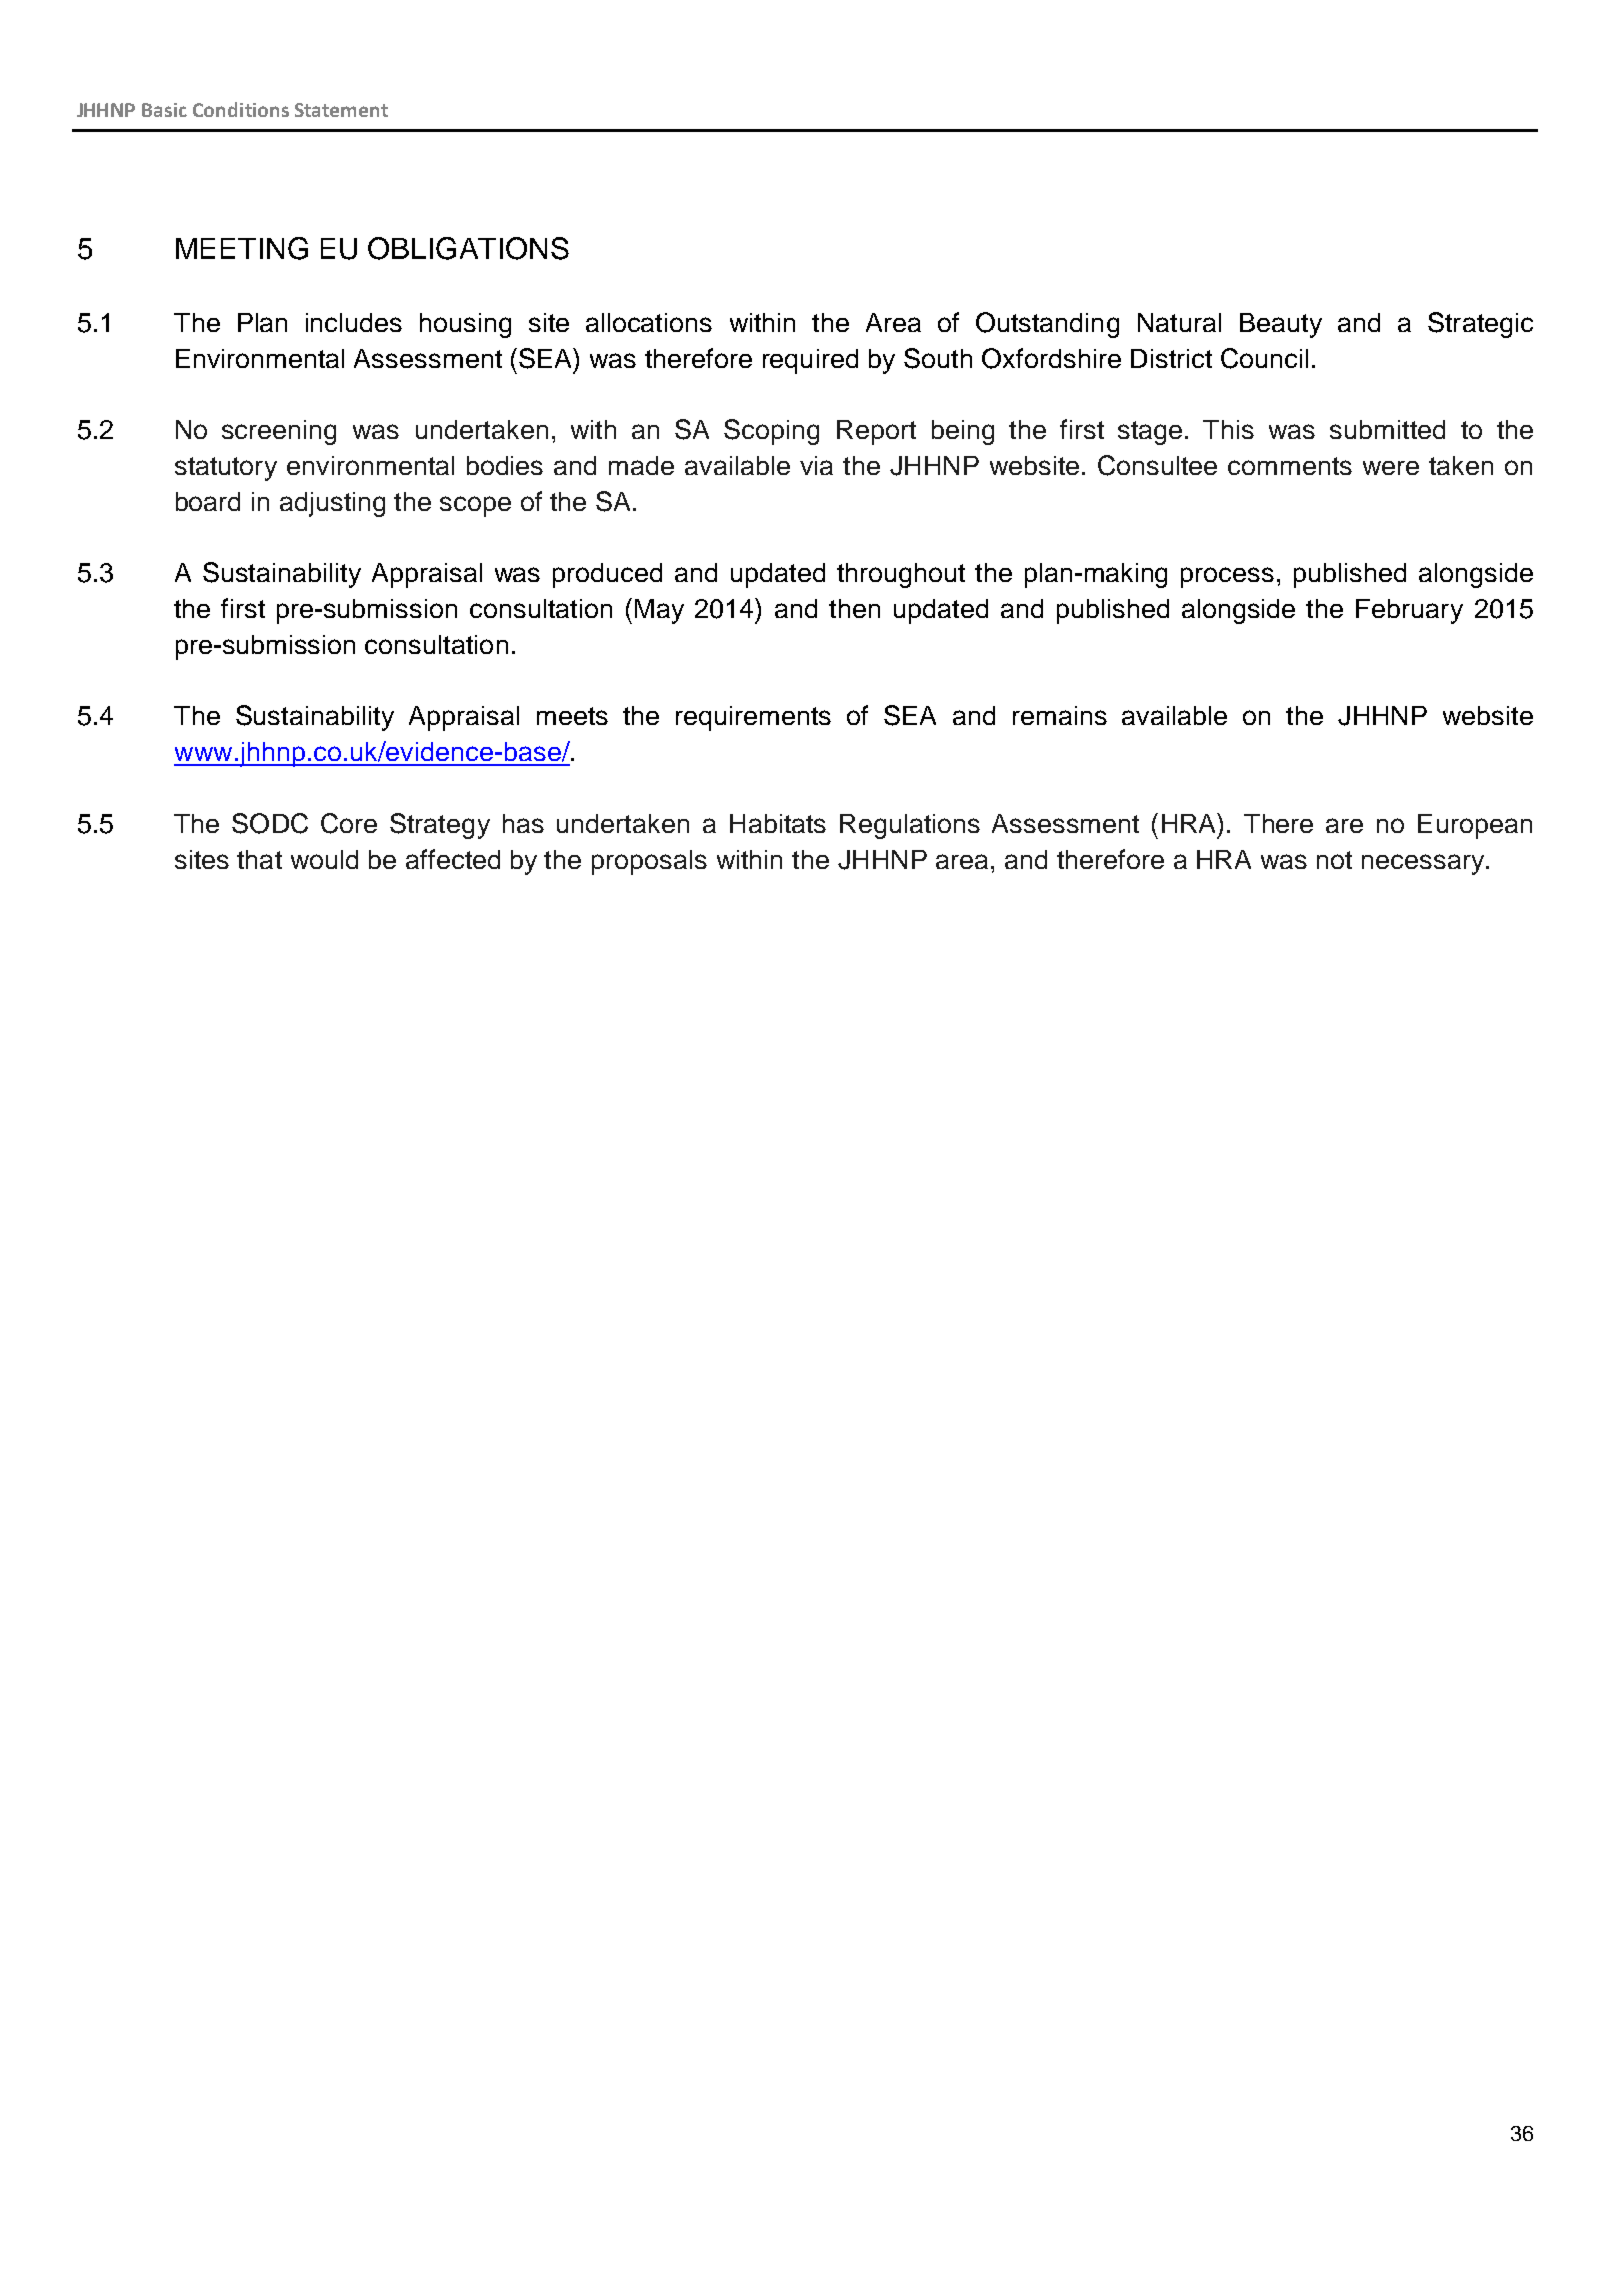 The width and height of the document is (1611, 2278). What do you see at coordinates (341, 110) in the document?
I see `Statement` at bounding box center [341, 110].
